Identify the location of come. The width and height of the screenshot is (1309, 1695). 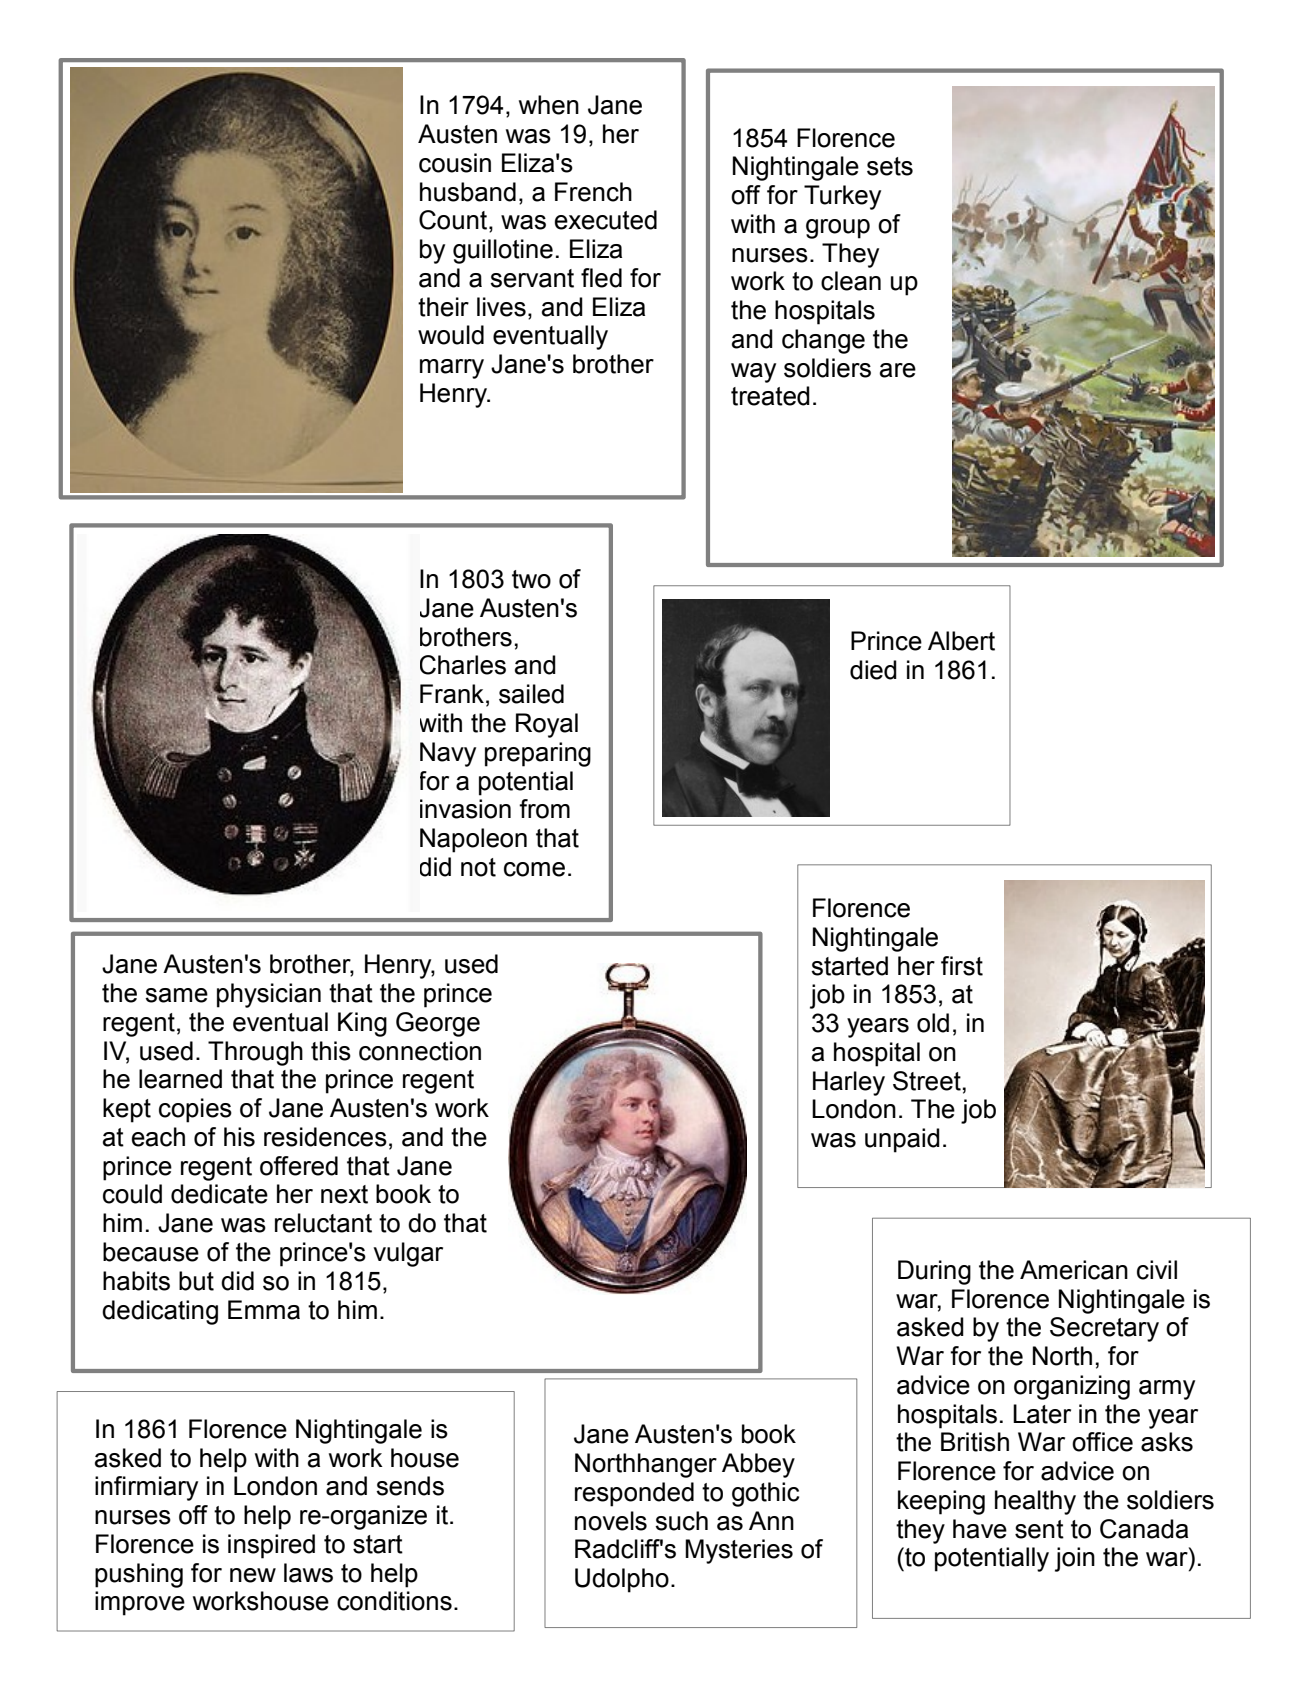
(534, 869).
